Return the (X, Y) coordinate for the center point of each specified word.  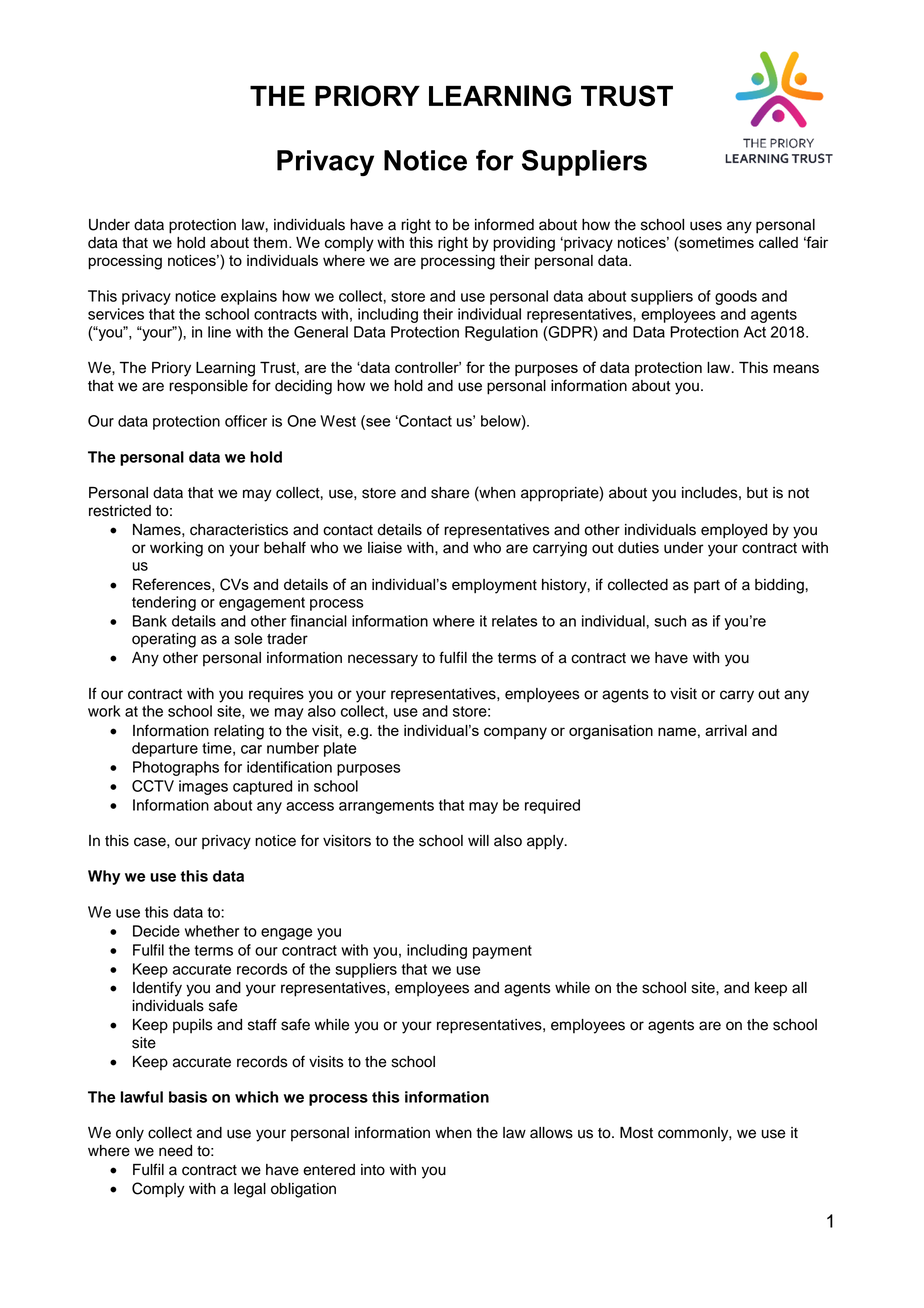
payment (502, 952)
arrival (726, 730)
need (175, 1151)
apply (546, 842)
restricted (120, 511)
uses (706, 226)
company (515, 733)
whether (212, 931)
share (450, 493)
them (270, 242)
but (757, 493)
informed (504, 224)
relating (239, 732)
